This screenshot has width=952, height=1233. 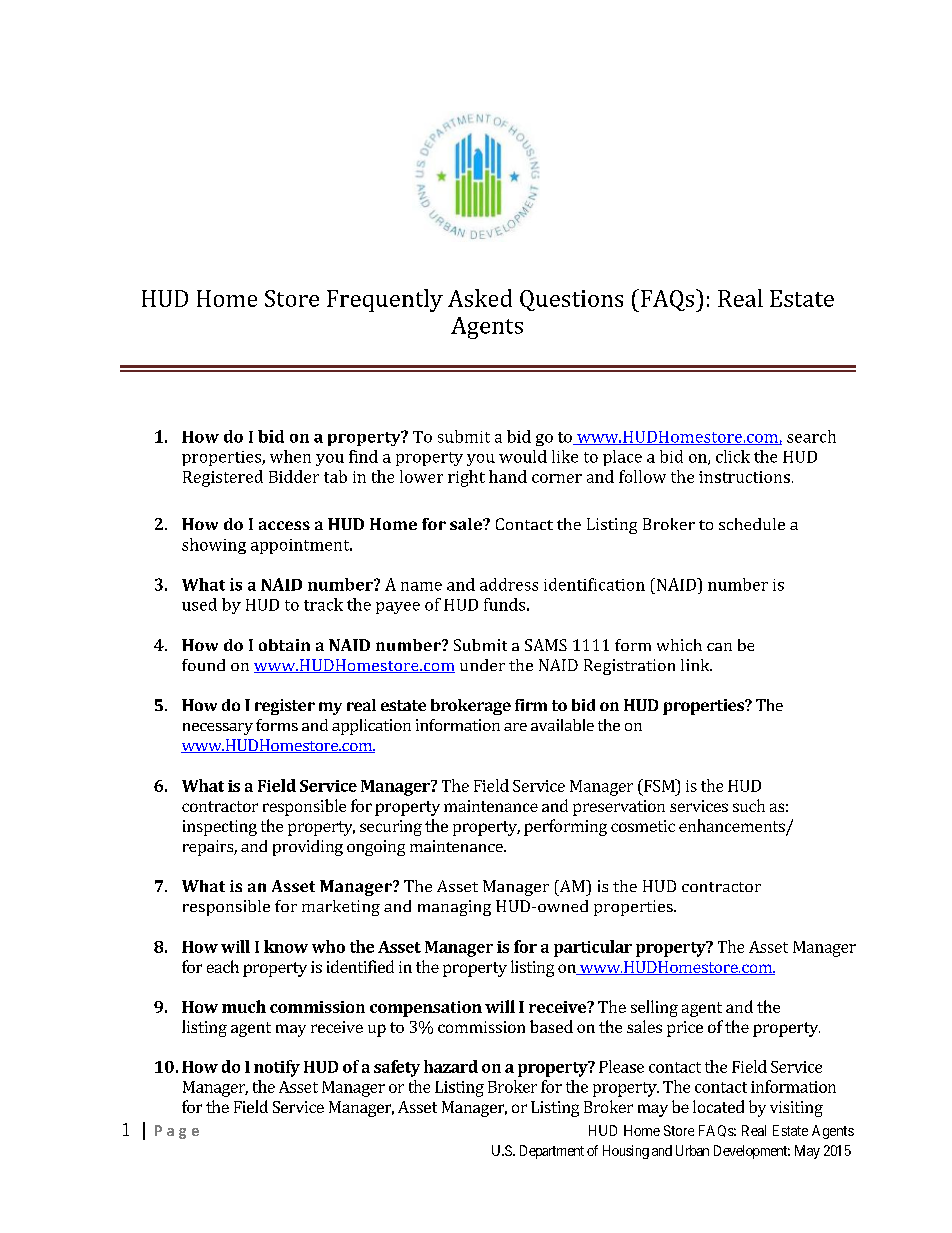 I want to click on Frequently, so click(x=385, y=300).
